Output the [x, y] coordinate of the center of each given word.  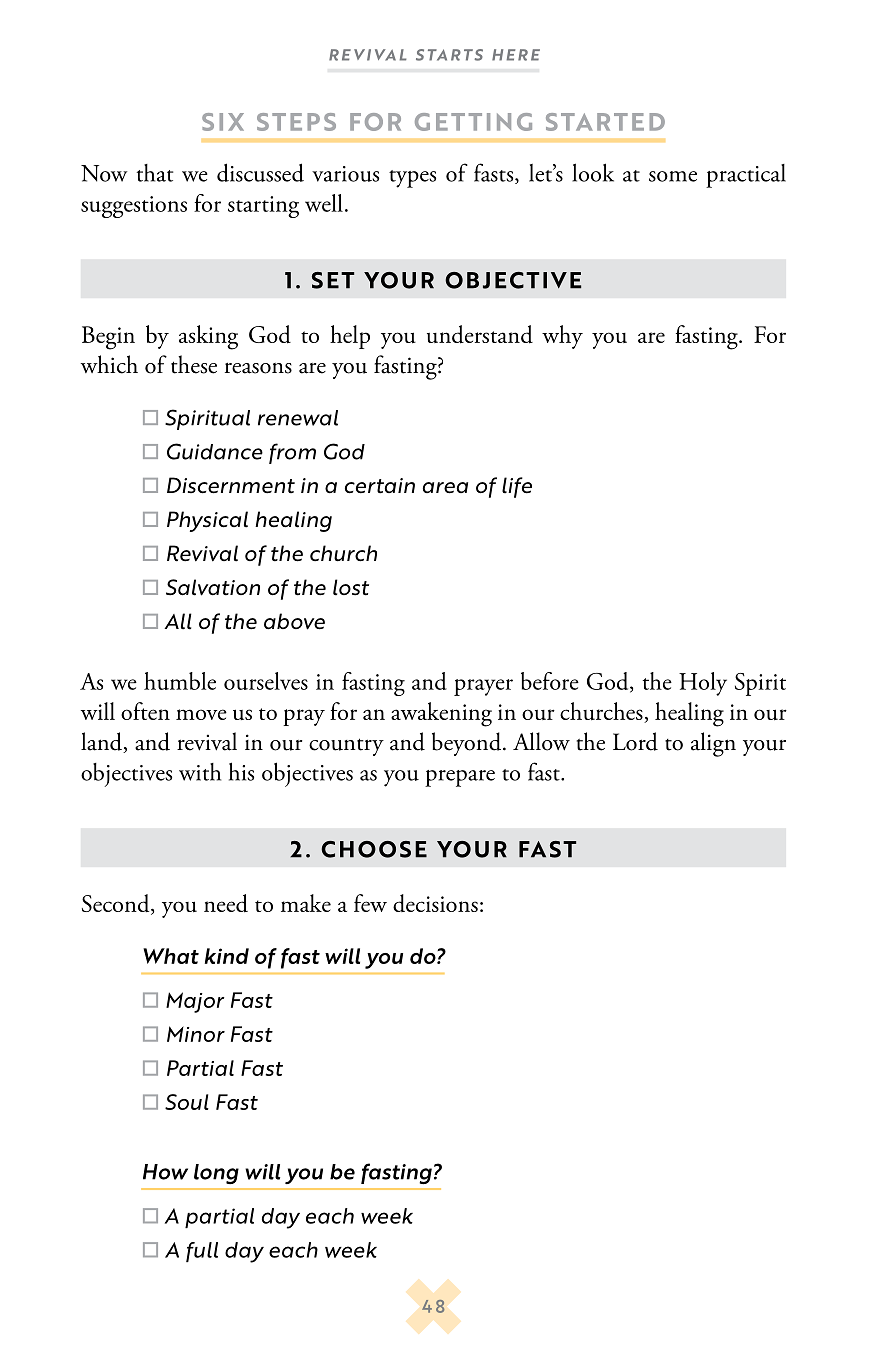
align [713, 744]
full [202, 1252]
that [155, 173]
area [445, 488]
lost [351, 587]
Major [195, 1002]
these [194, 364]
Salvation [213, 587]
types [412, 179]
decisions [435, 903]
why [562, 337]
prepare [460, 778]
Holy [703, 684]
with [200, 772]
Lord [635, 741]
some [673, 176]
